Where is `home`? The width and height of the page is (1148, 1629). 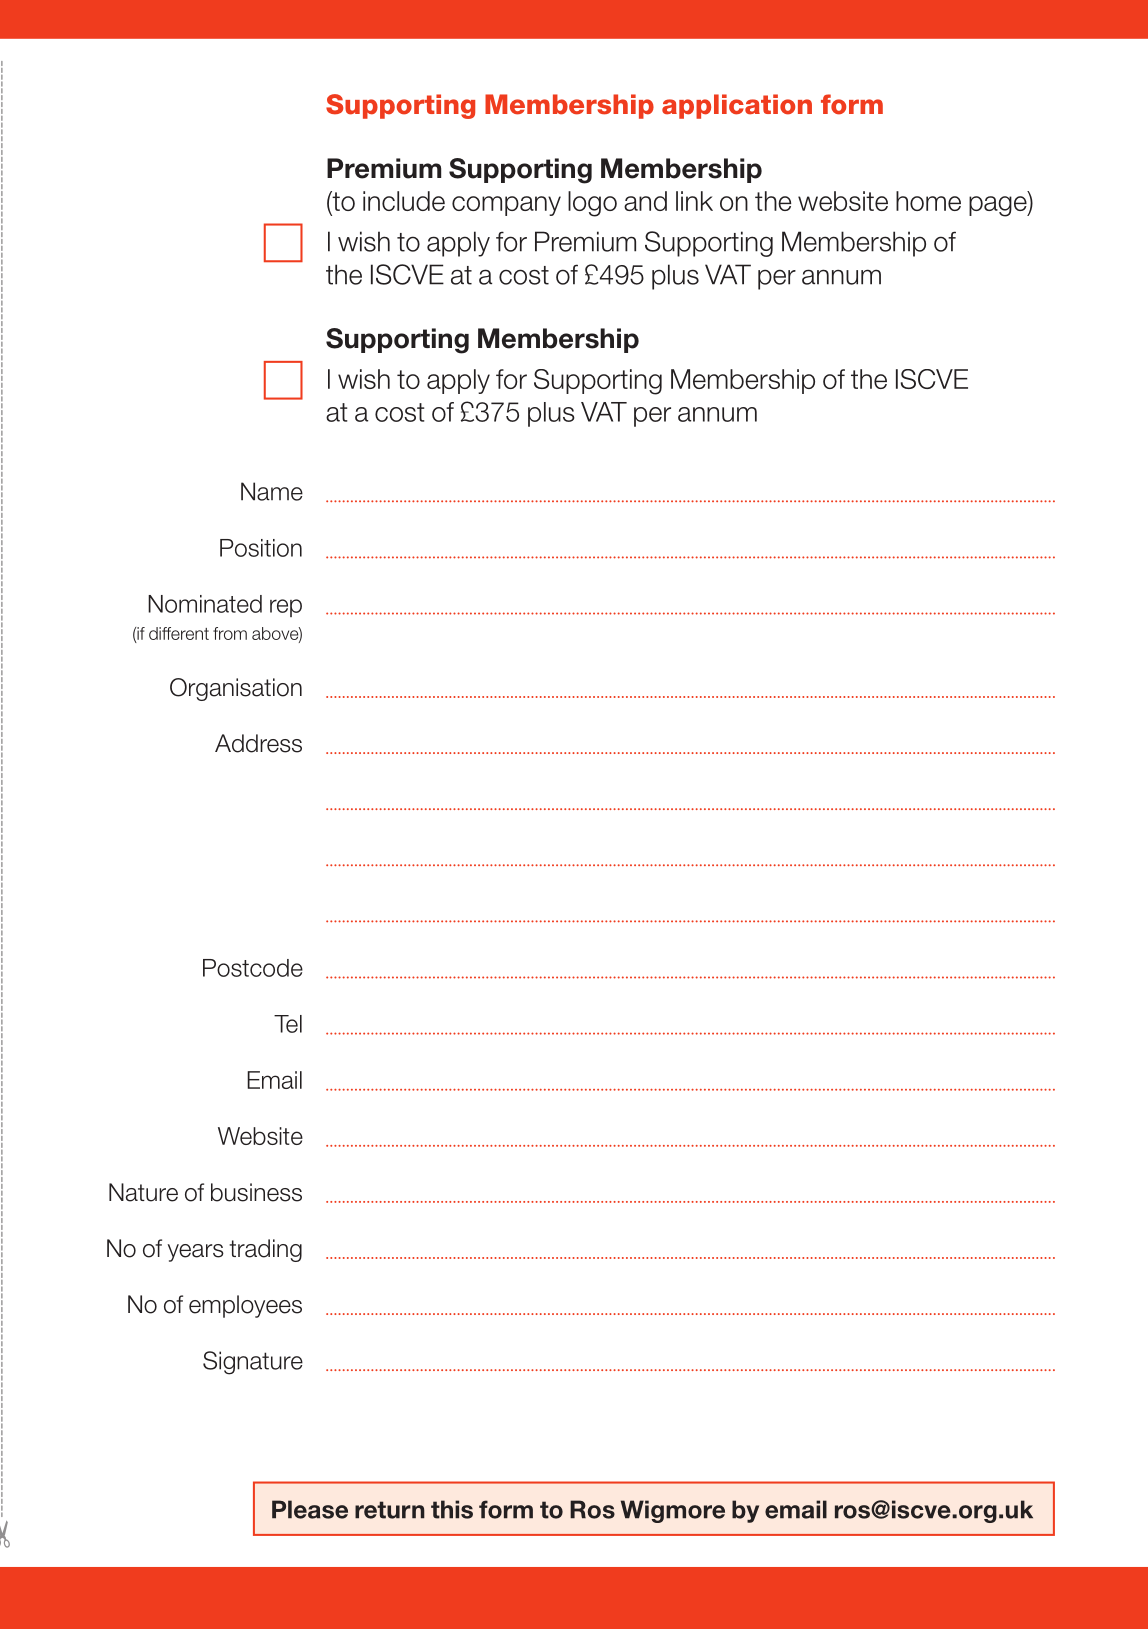
home is located at coordinates (928, 201).
